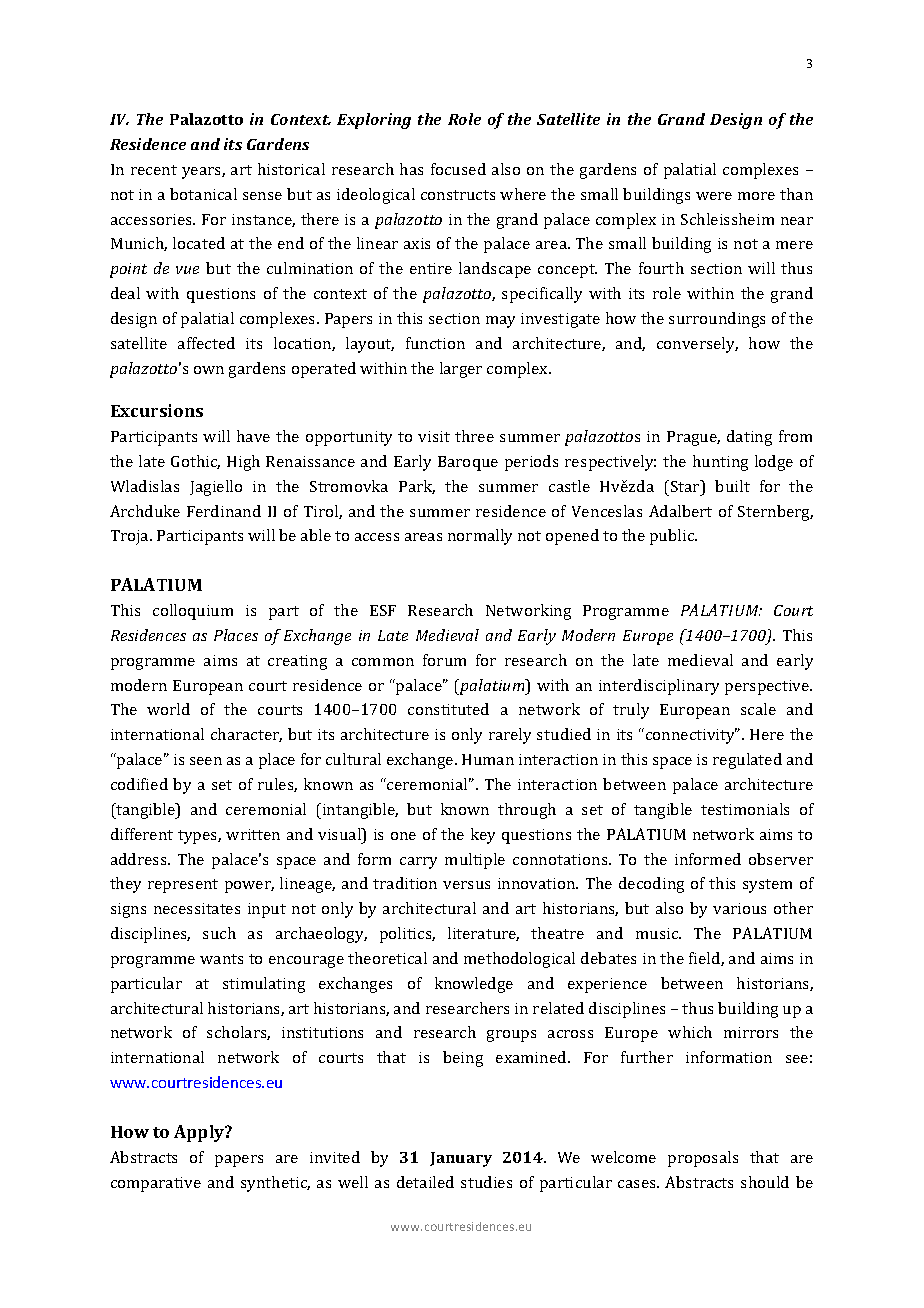  Describe the element at coordinates (156, 1184) in the page. I see `comparative` at that location.
